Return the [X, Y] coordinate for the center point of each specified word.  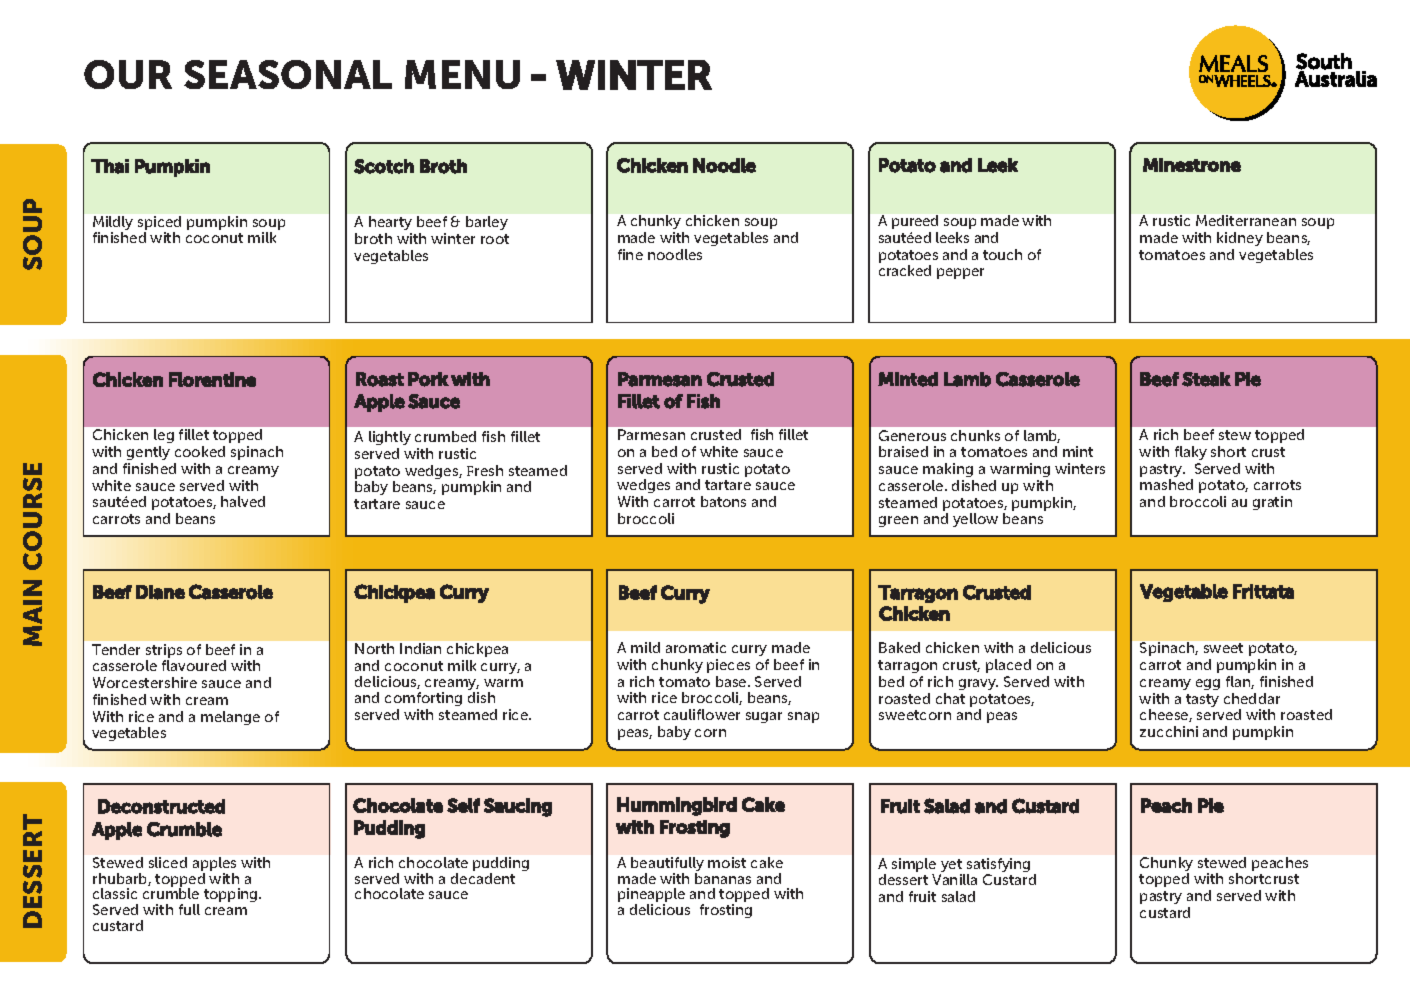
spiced [159, 224]
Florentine [212, 379]
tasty [1202, 700]
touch [1002, 254]
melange [230, 718]
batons [723, 501]
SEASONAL [288, 74]
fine [630, 254]
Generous [912, 435]
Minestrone [1192, 165]
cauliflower [702, 714]
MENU [462, 74]
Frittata [1263, 591]
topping [232, 895]
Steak [1206, 379]
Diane [160, 592]
